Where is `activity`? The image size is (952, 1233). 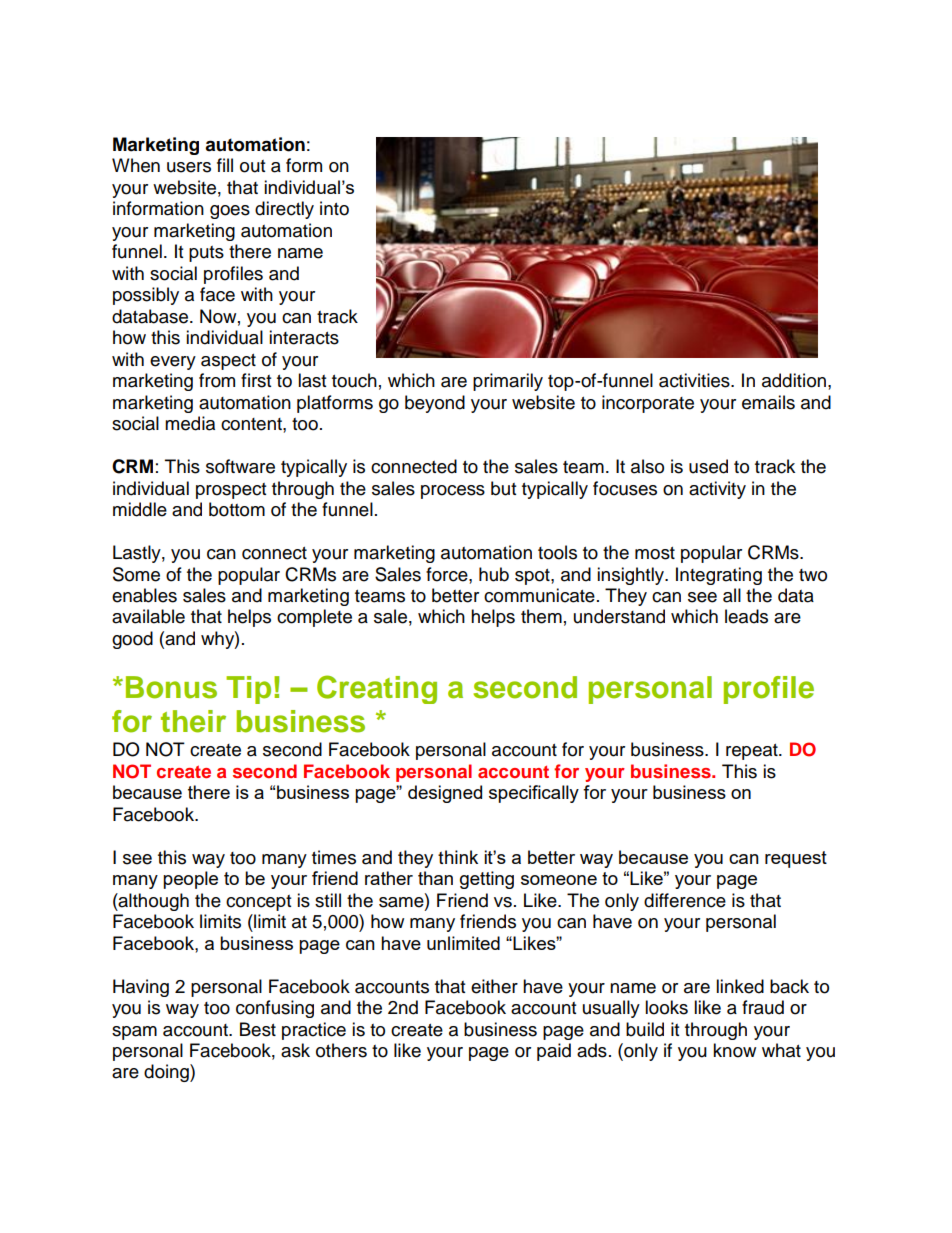 activity is located at coordinates (717, 490).
